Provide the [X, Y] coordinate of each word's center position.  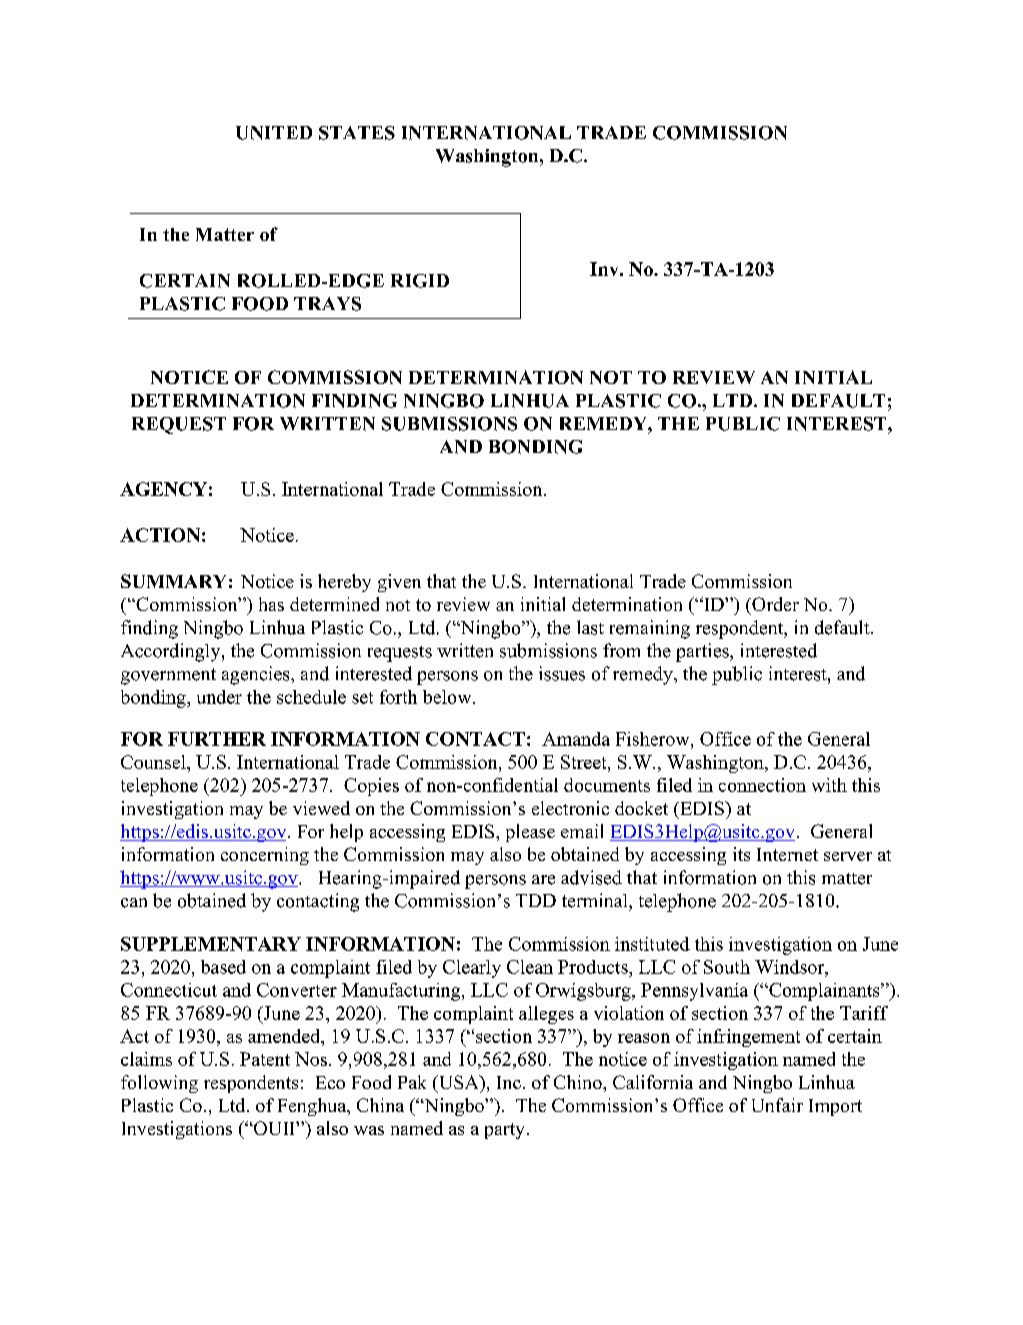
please [530, 833]
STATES [357, 133]
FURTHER [217, 739]
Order [774, 604]
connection [762, 785]
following [159, 1084]
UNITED [274, 133]
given [399, 583]
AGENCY [163, 489]
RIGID [420, 281]
